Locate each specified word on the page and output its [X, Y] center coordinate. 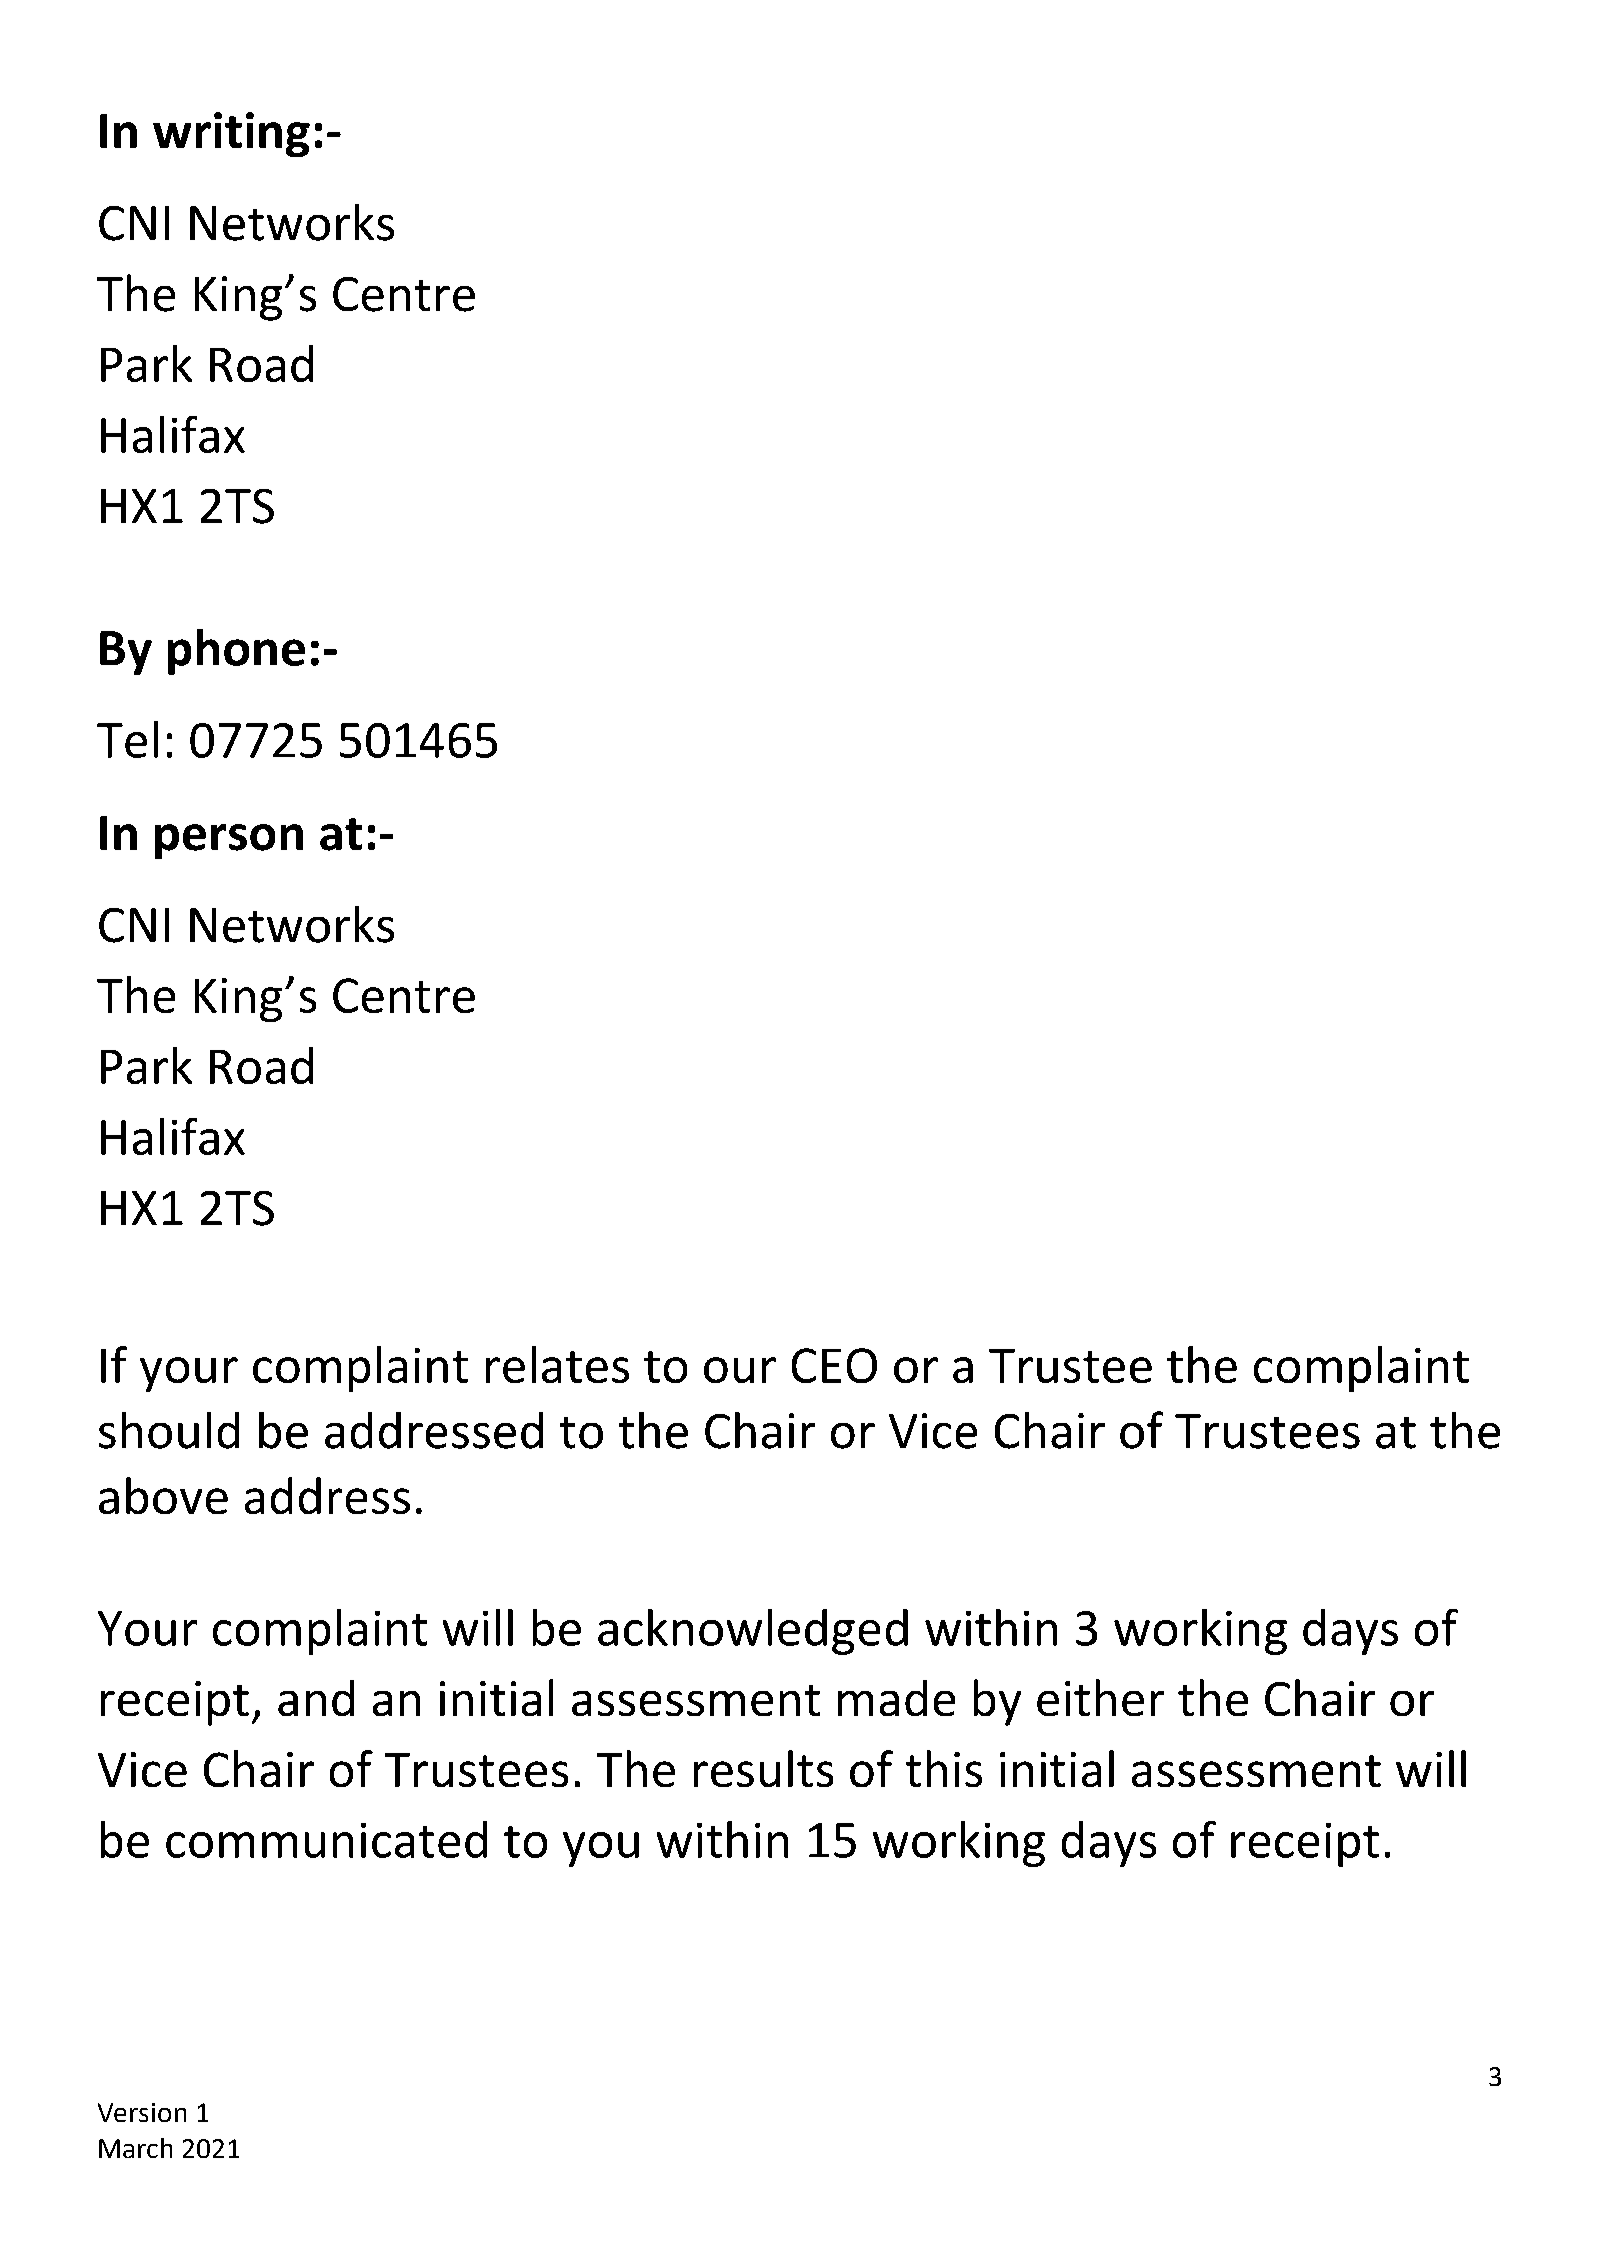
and [316, 1698]
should [169, 1430]
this [944, 1768]
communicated [326, 1839]
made [896, 1698]
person [229, 841]
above [163, 1495]
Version [142, 2112]
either [1100, 1697]
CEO [834, 1365]
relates [557, 1364]
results [763, 1768]
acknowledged [753, 1632]
